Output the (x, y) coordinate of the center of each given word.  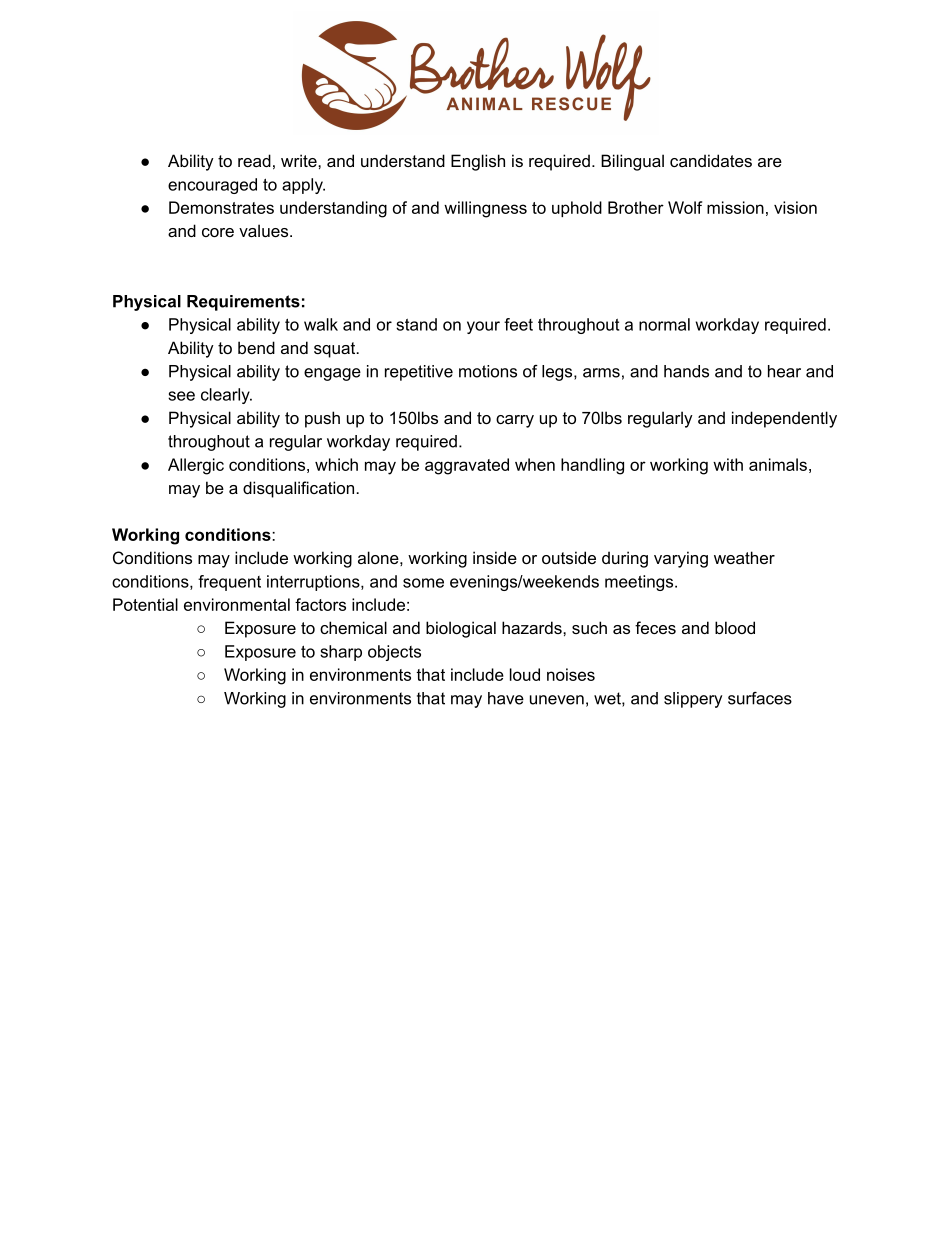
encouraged (212, 186)
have (506, 698)
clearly (226, 396)
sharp (341, 653)
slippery (693, 700)
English (478, 162)
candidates (711, 160)
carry (515, 421)
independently (784, 419)
